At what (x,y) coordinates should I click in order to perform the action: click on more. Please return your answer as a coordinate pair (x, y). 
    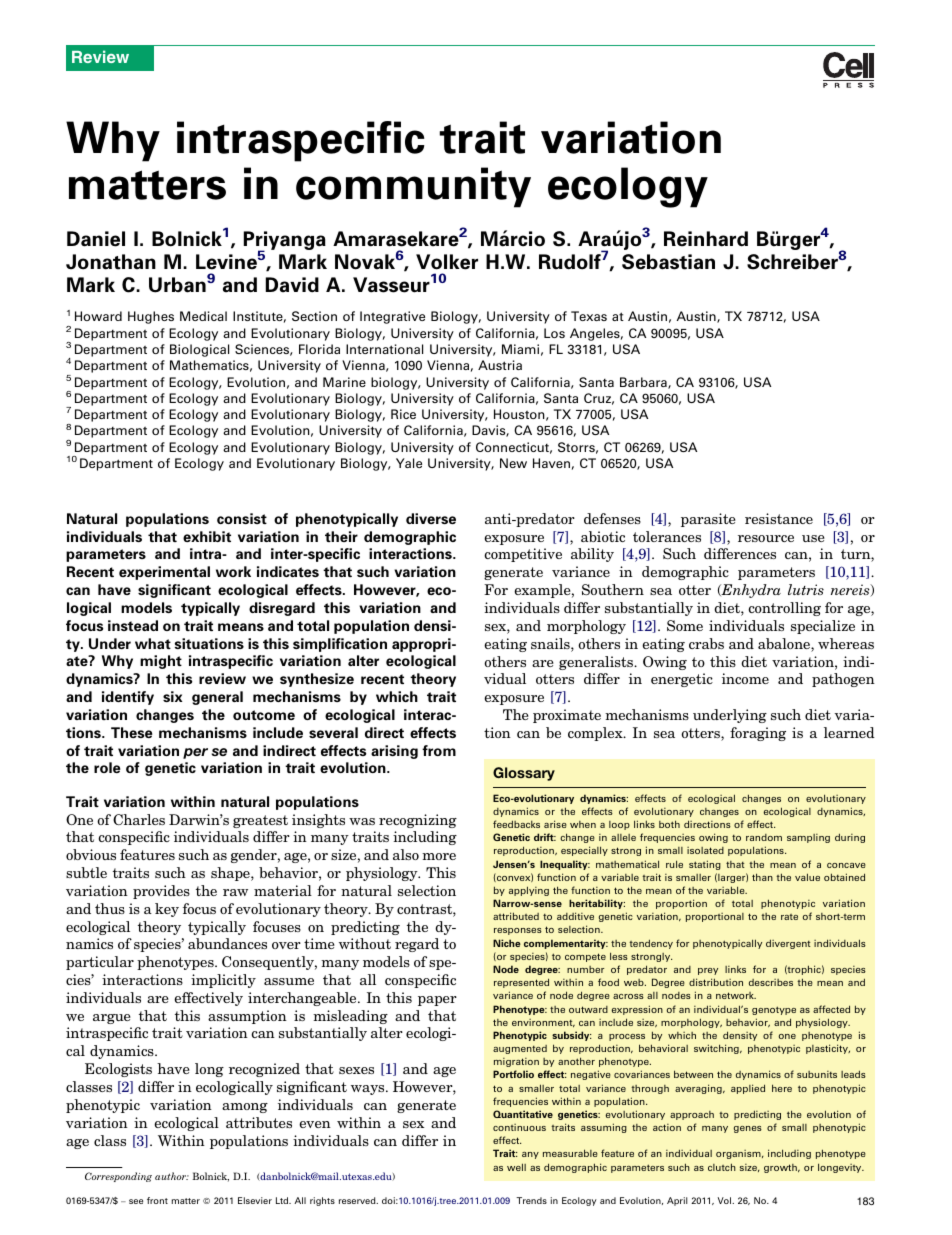
    Looking at the image, I should click on (439, 856).
